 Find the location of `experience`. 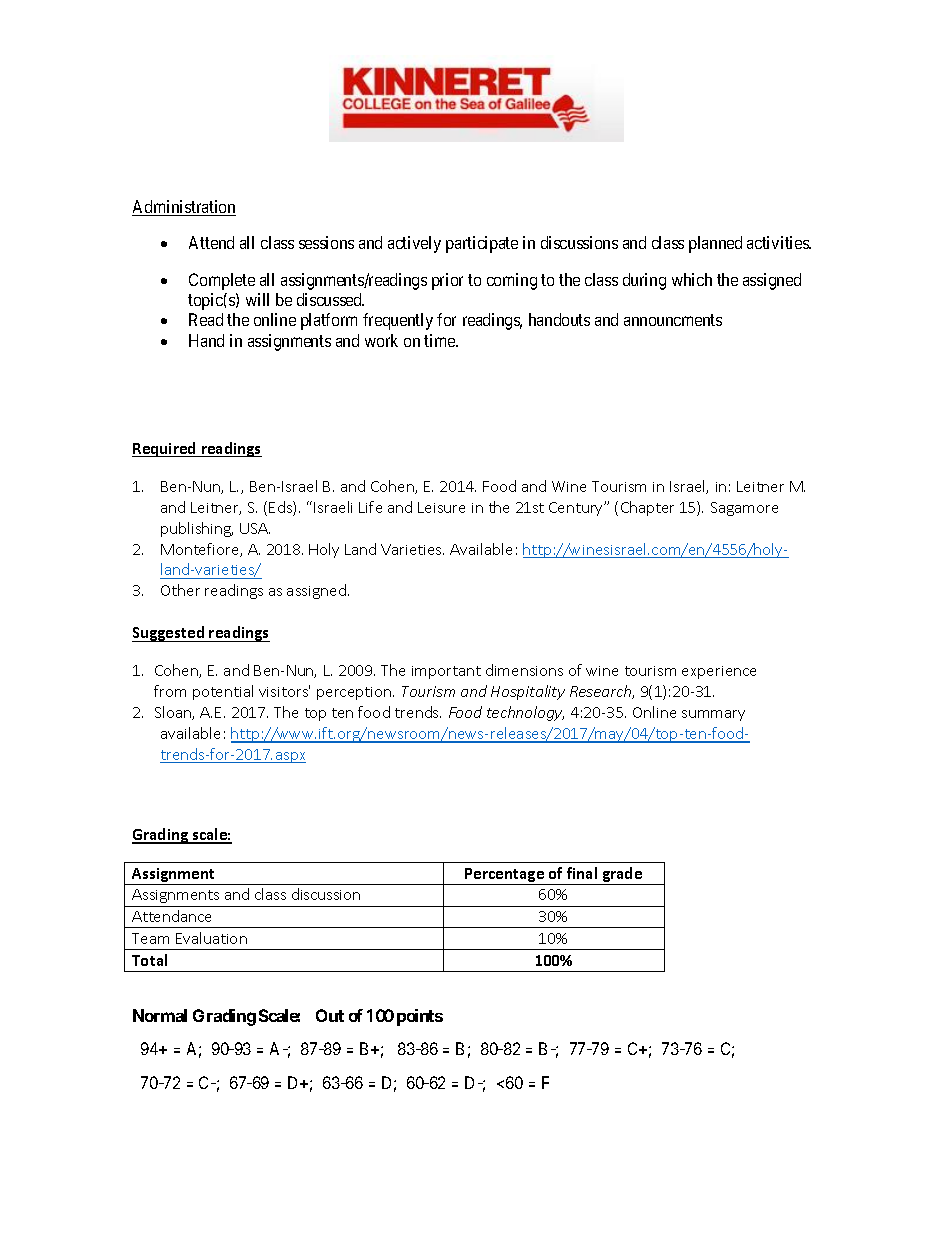

experience is located at coordinates (719, 672).
